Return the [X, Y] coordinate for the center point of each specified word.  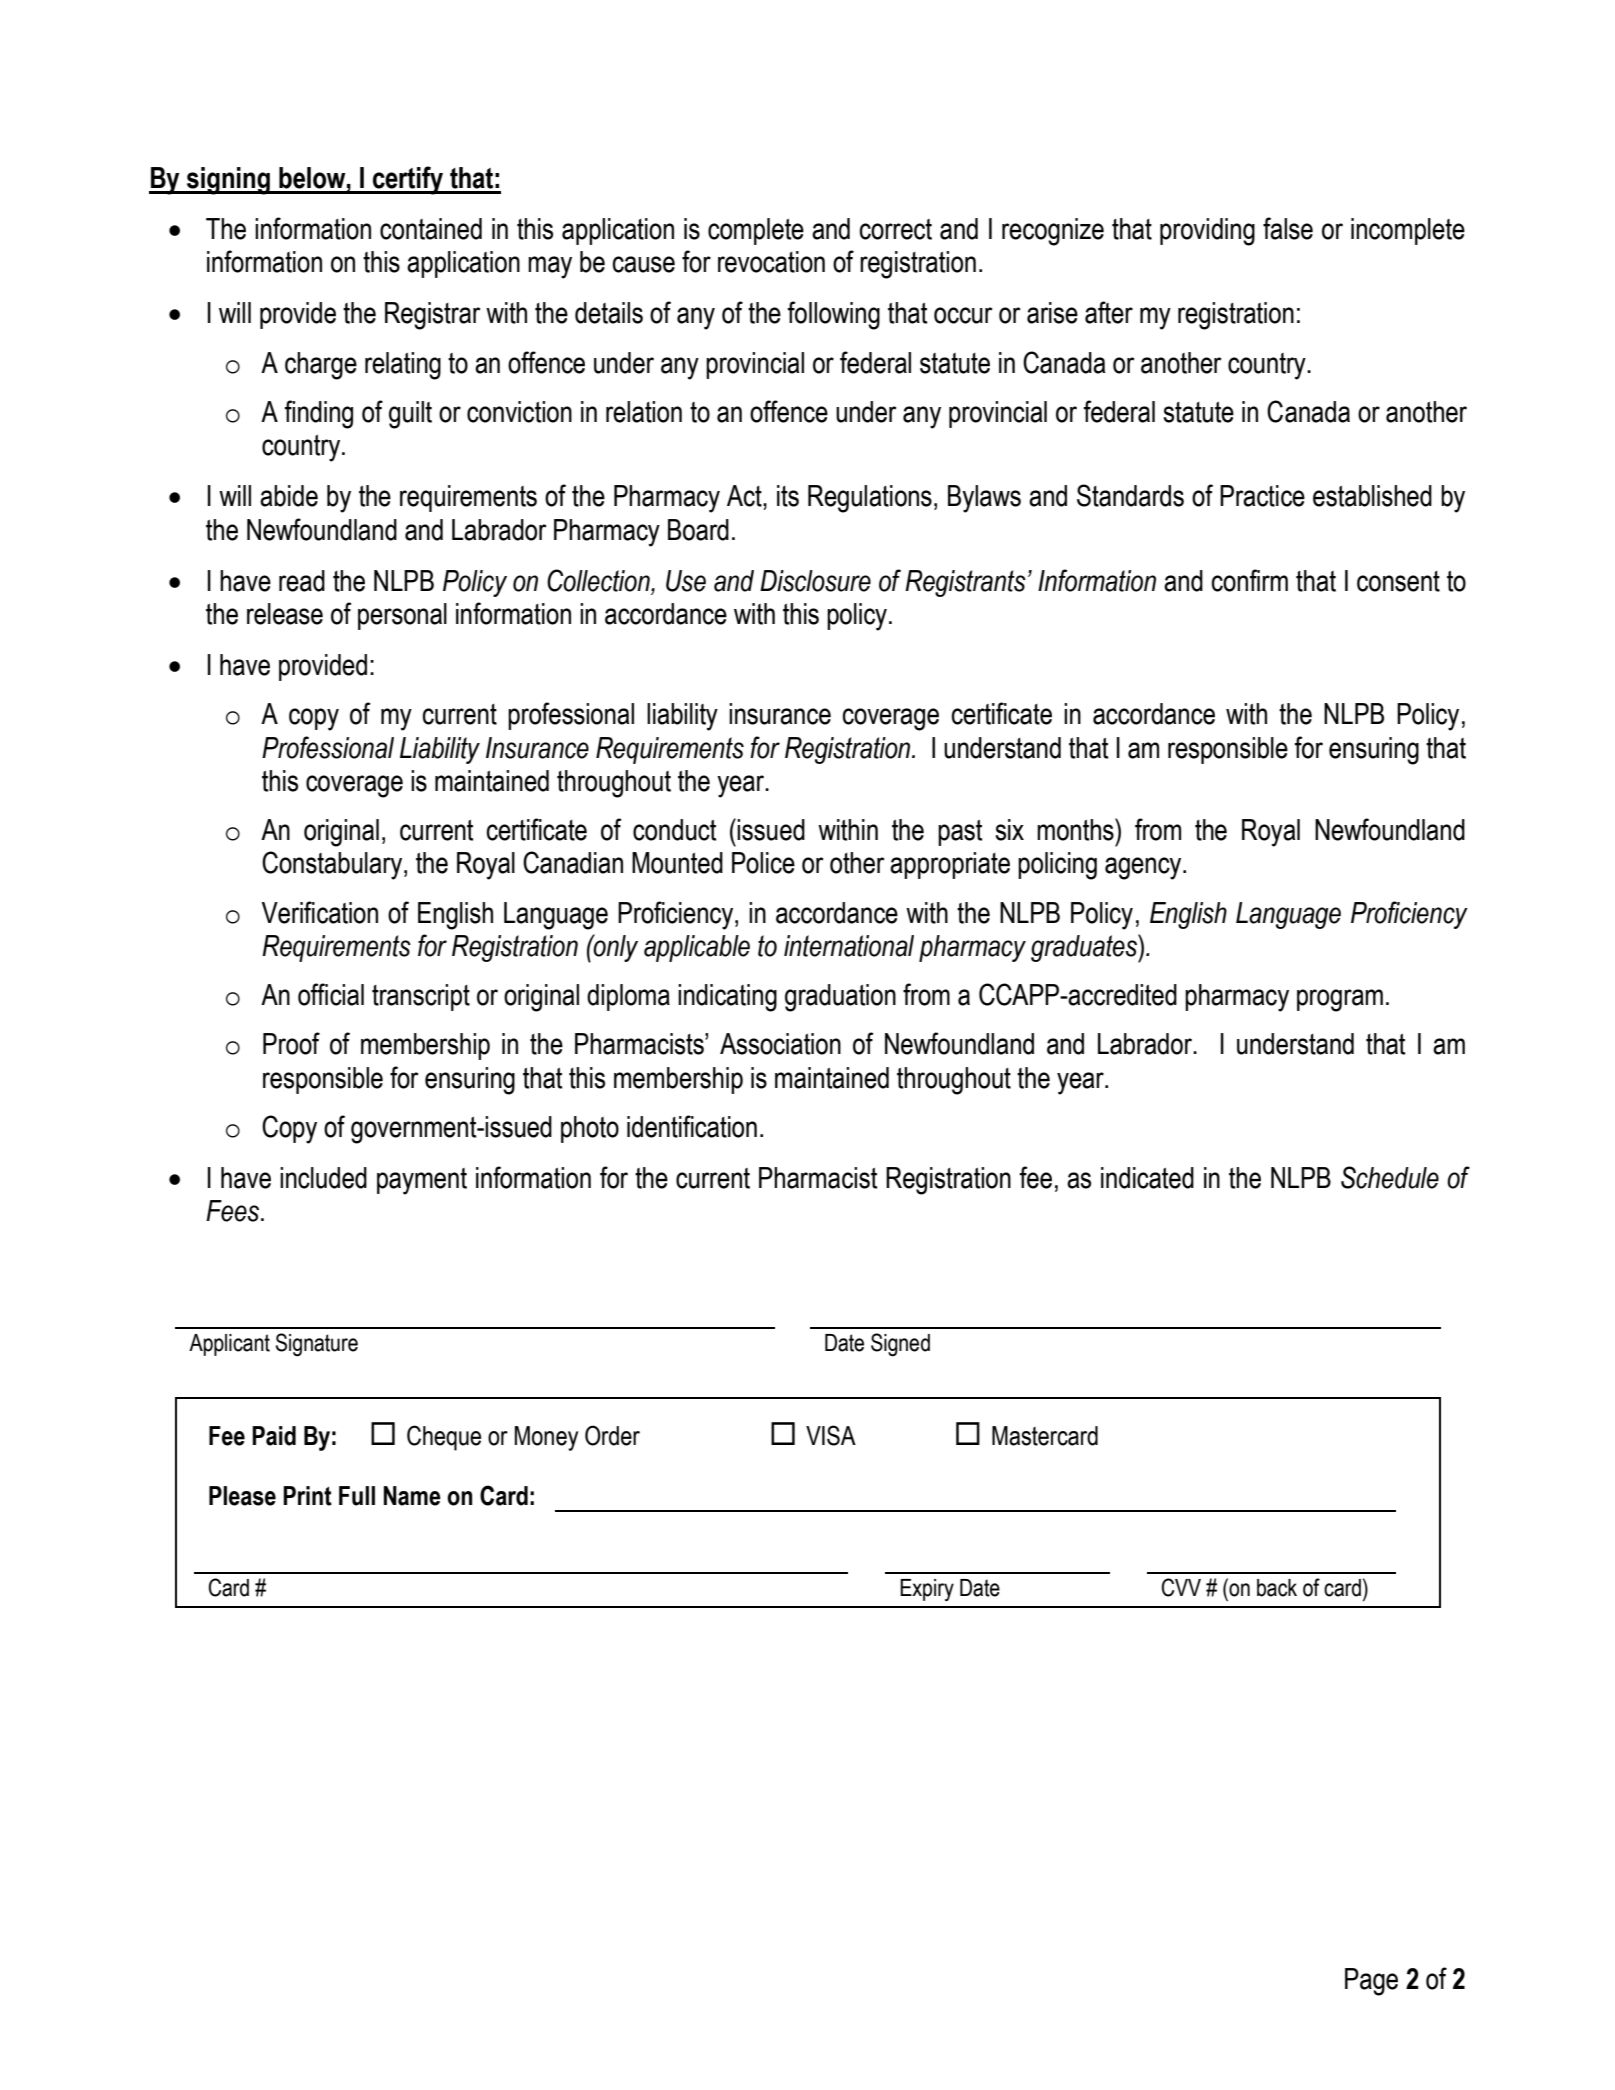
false [1288, 228]
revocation [771, 262]
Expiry [927, 1590]
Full [357, 1496]
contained [431, 229]
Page [1371, 1982]
